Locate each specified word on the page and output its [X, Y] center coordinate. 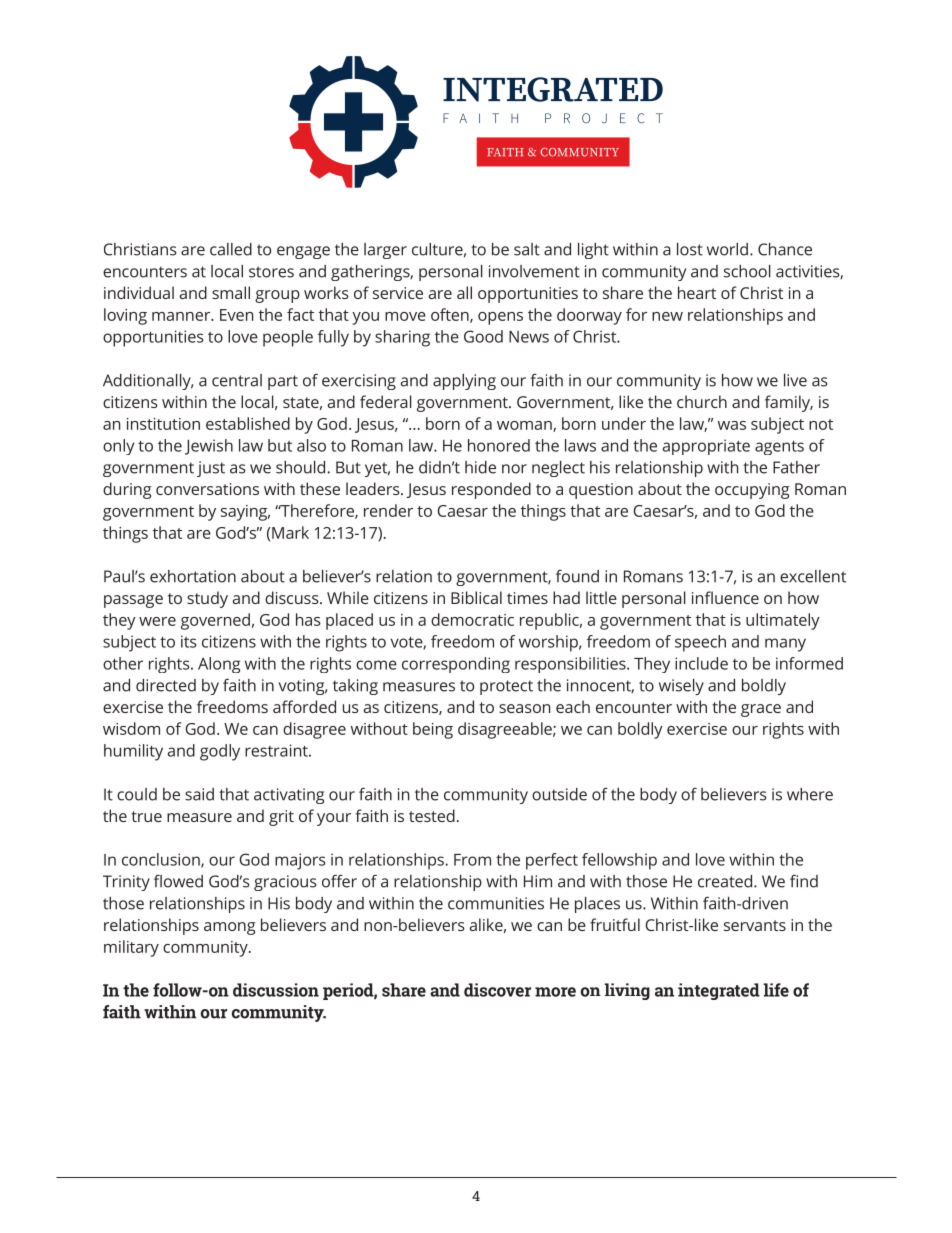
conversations [207, 489]
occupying [752, 491]
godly [220, 752]
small [231, 292]
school [747, 271]
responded [491, 490]
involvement [534, 271]
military [131, 948]
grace [761, 710]
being [433, 730]
